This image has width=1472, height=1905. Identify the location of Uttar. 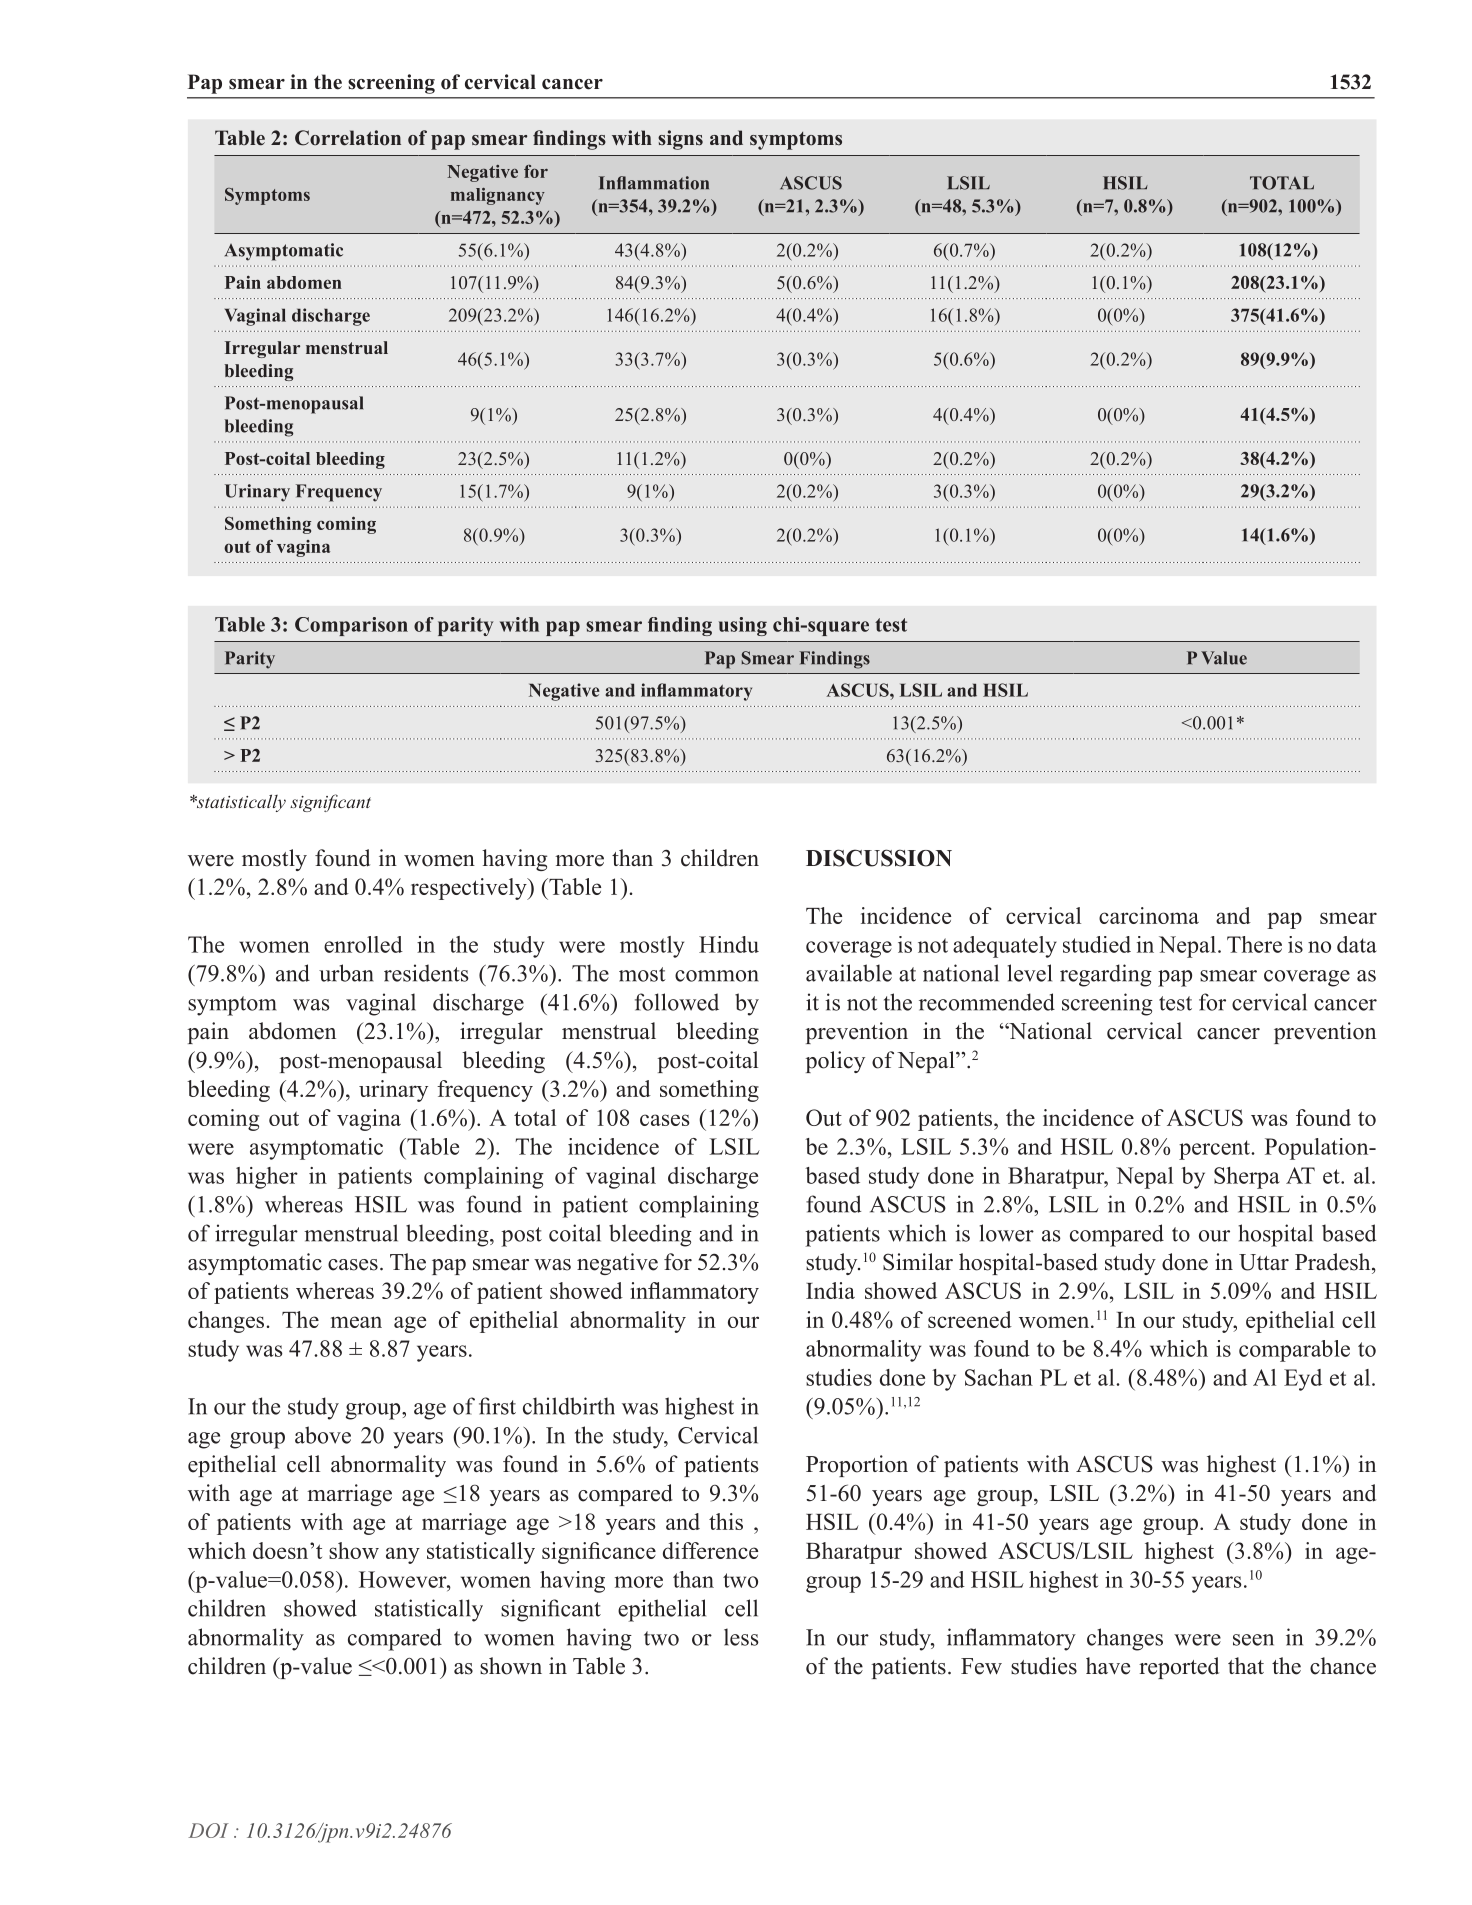
(1264, 1262).
